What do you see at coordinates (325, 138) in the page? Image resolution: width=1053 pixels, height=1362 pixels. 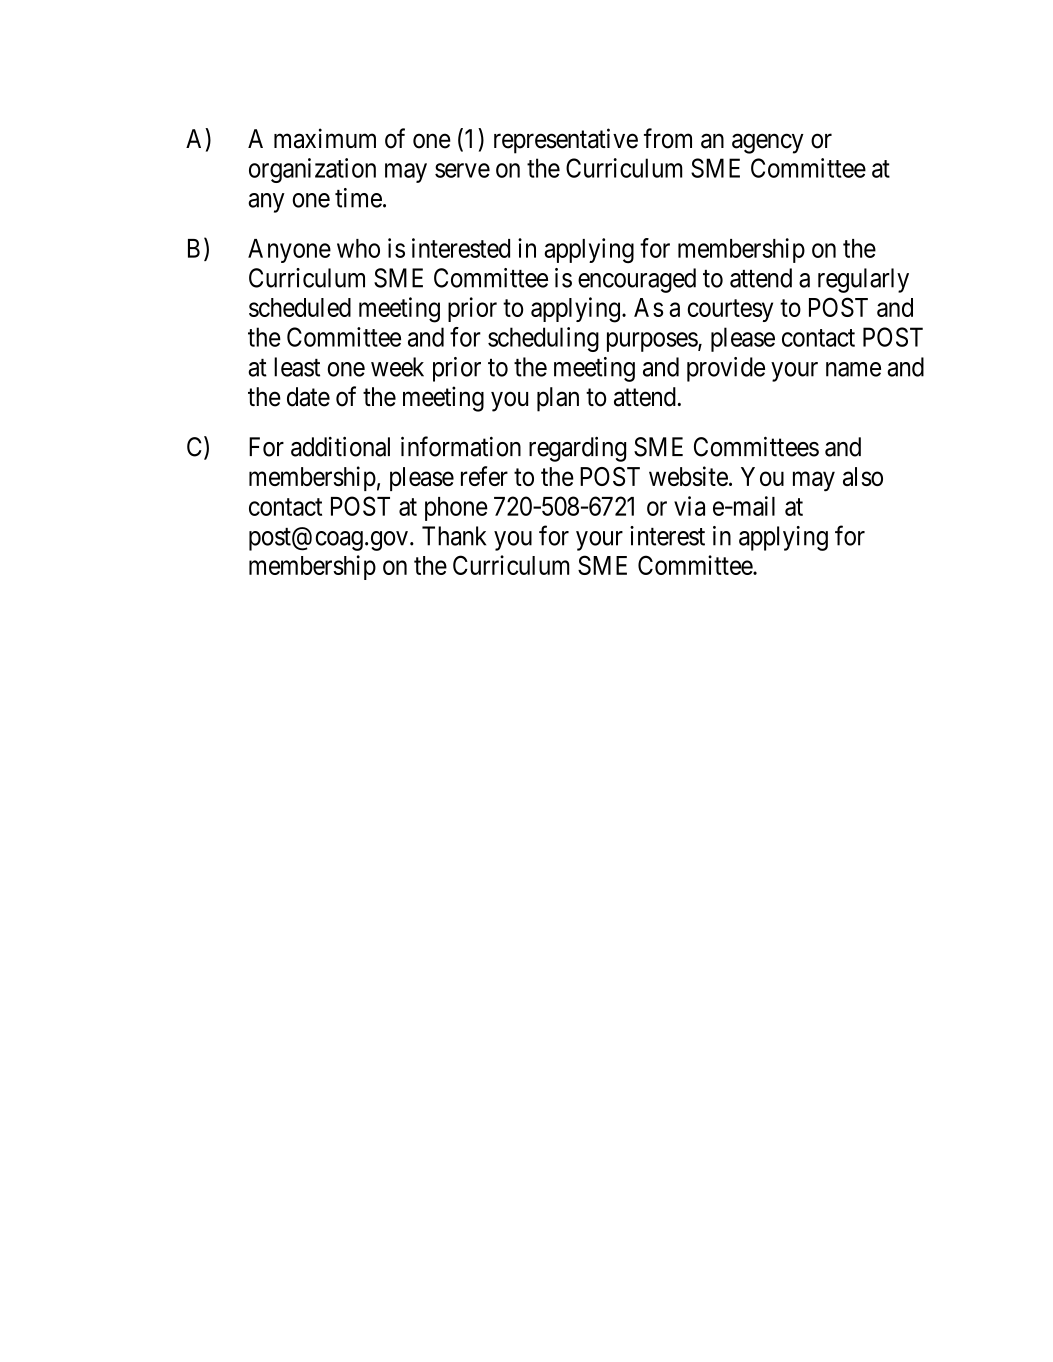 I see `maximum` at bounding box center [325, 138].
